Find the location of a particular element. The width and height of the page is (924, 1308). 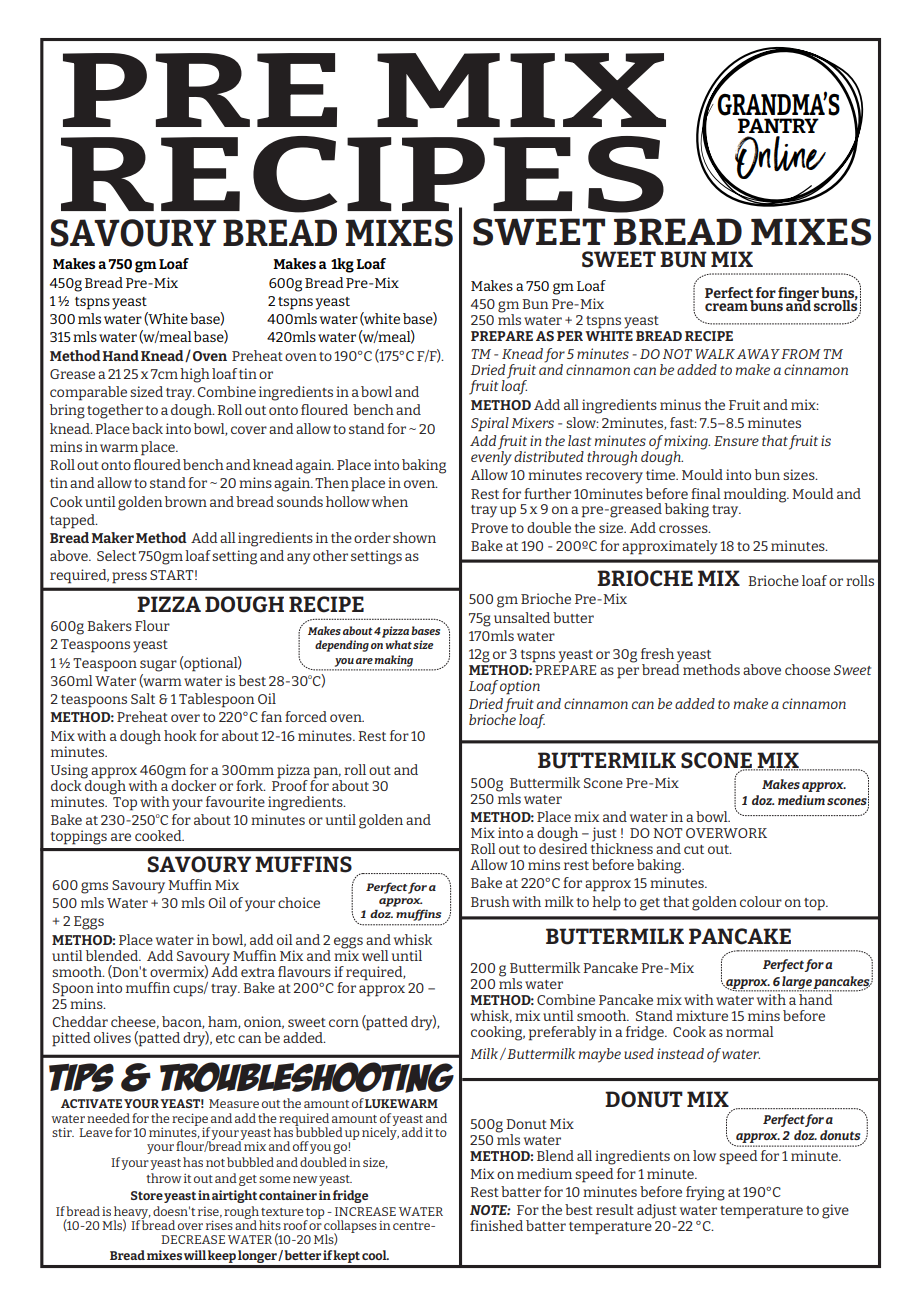

choose is located at coordinates (807, 669).
